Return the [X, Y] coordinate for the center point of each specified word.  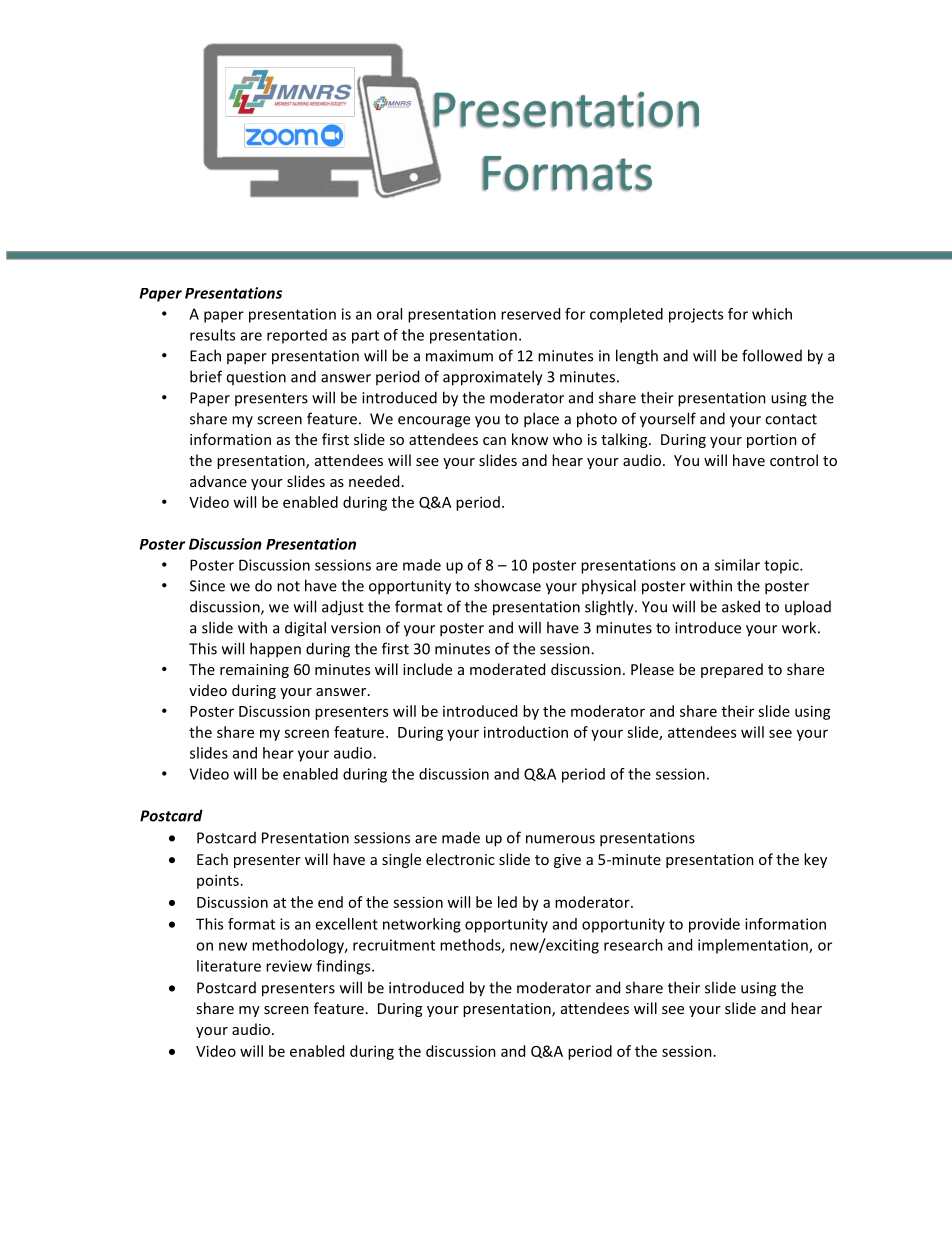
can [494, 441]
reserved [530, 314]
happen [275, 650]
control [794, 460]
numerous [560, 839]
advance [218, 481]
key [815, 860]
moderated [507, 669]
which [772, 314]
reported [297, 336]
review [289, 966]
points [218, 881]
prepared [732, 670]
